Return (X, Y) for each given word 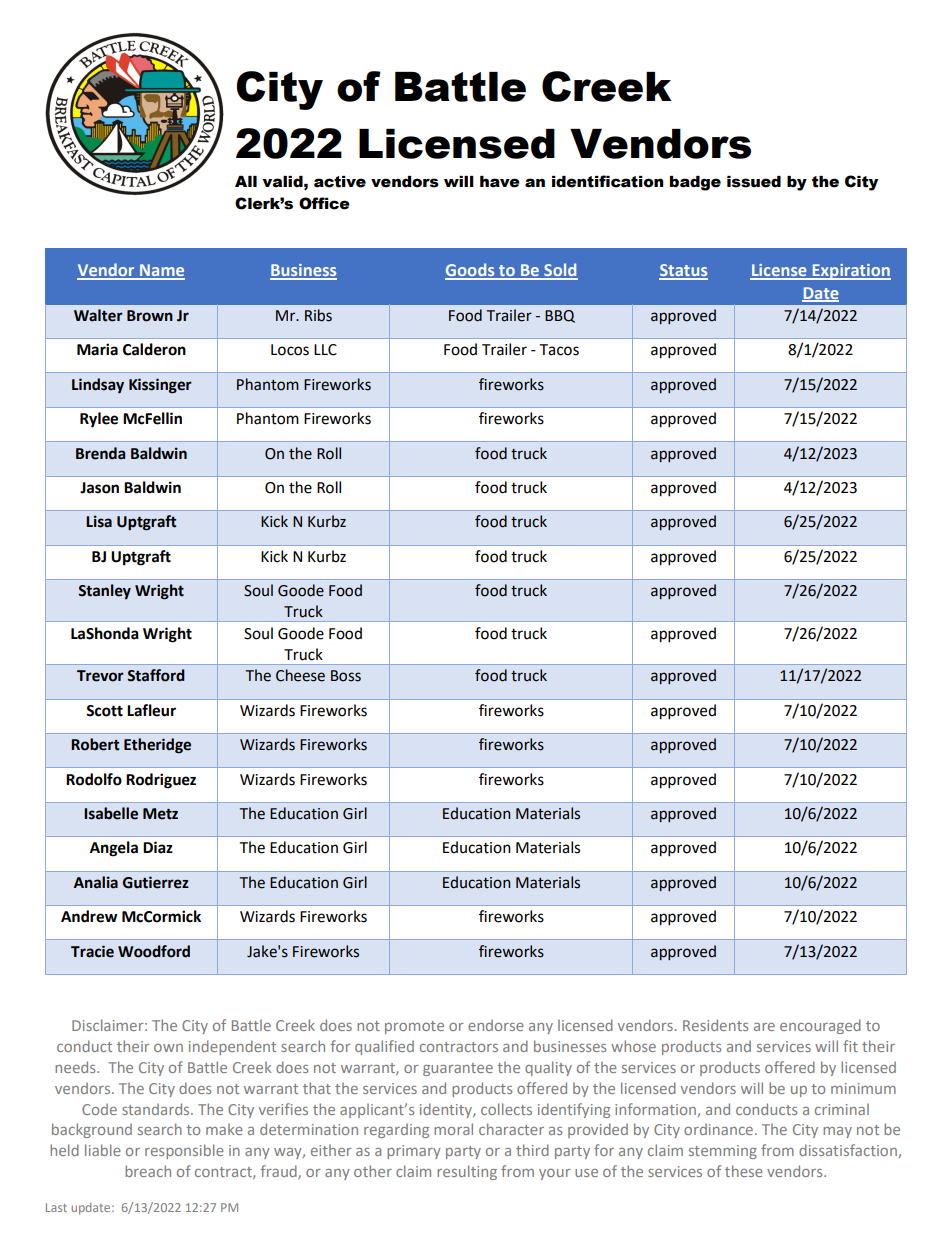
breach (148, 1171)
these (744, 1171)
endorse (496, 1025)
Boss (346, 676)
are (764, 1027)
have (500, 182)
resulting (467, 1172)
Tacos (559, 350)
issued (754, 182)
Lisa (99, 521)
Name (161, 271)
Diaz (158, 847)
